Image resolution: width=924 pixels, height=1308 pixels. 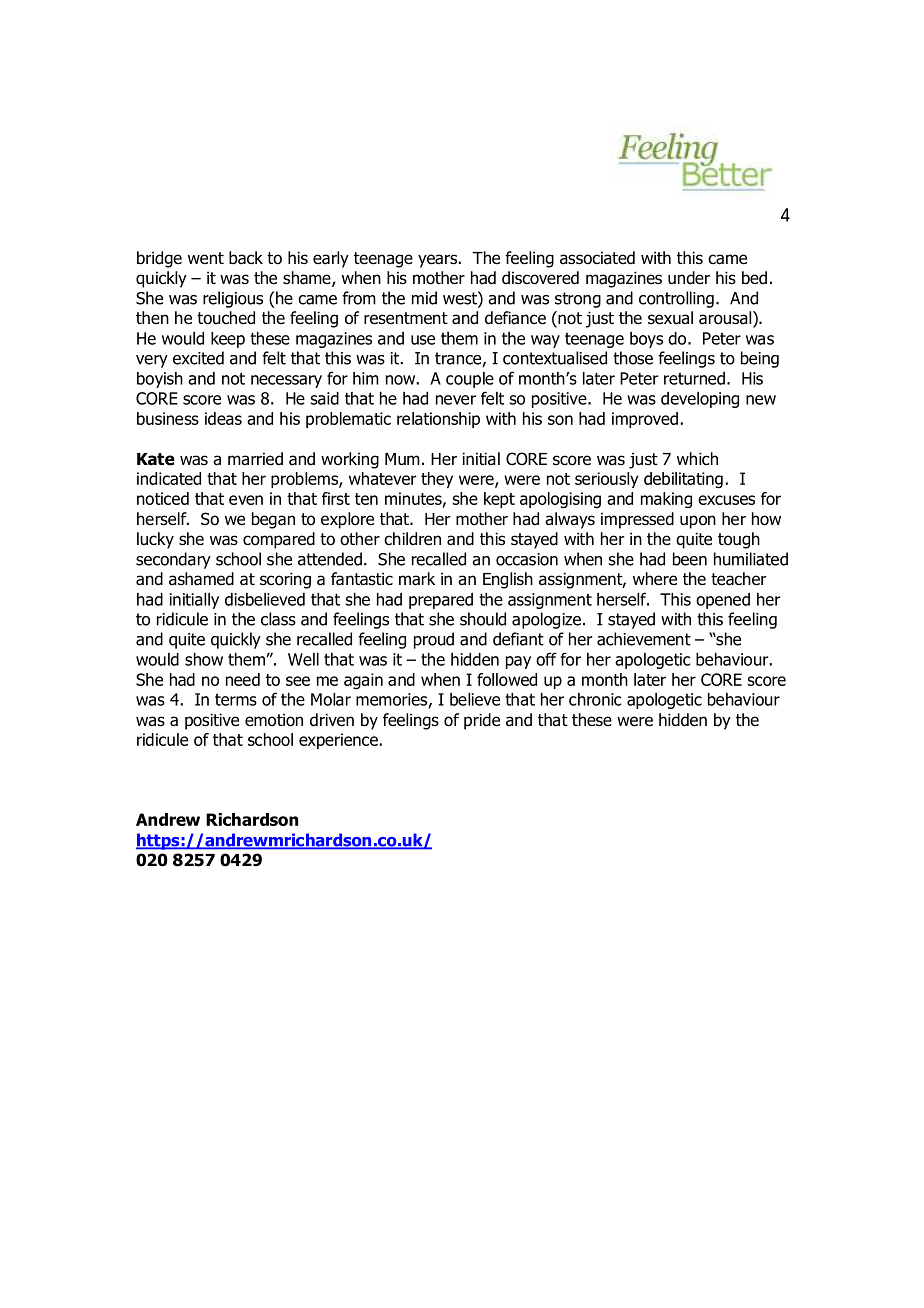 I want to click on mark, so click(x=417, y=579).
